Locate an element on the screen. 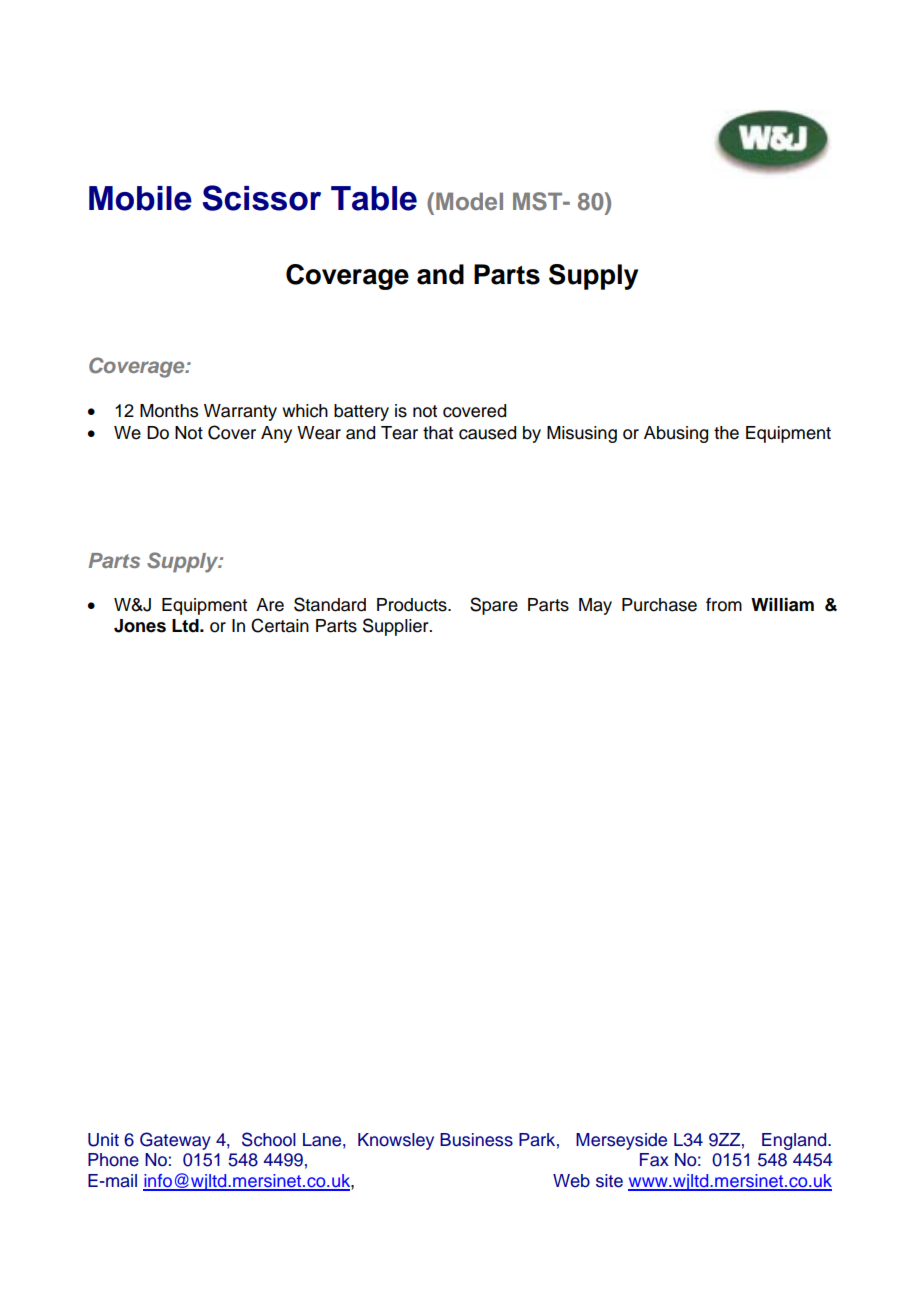 This screenshot has height=1308, width=924. Products is located at coordinates (413, 605).
